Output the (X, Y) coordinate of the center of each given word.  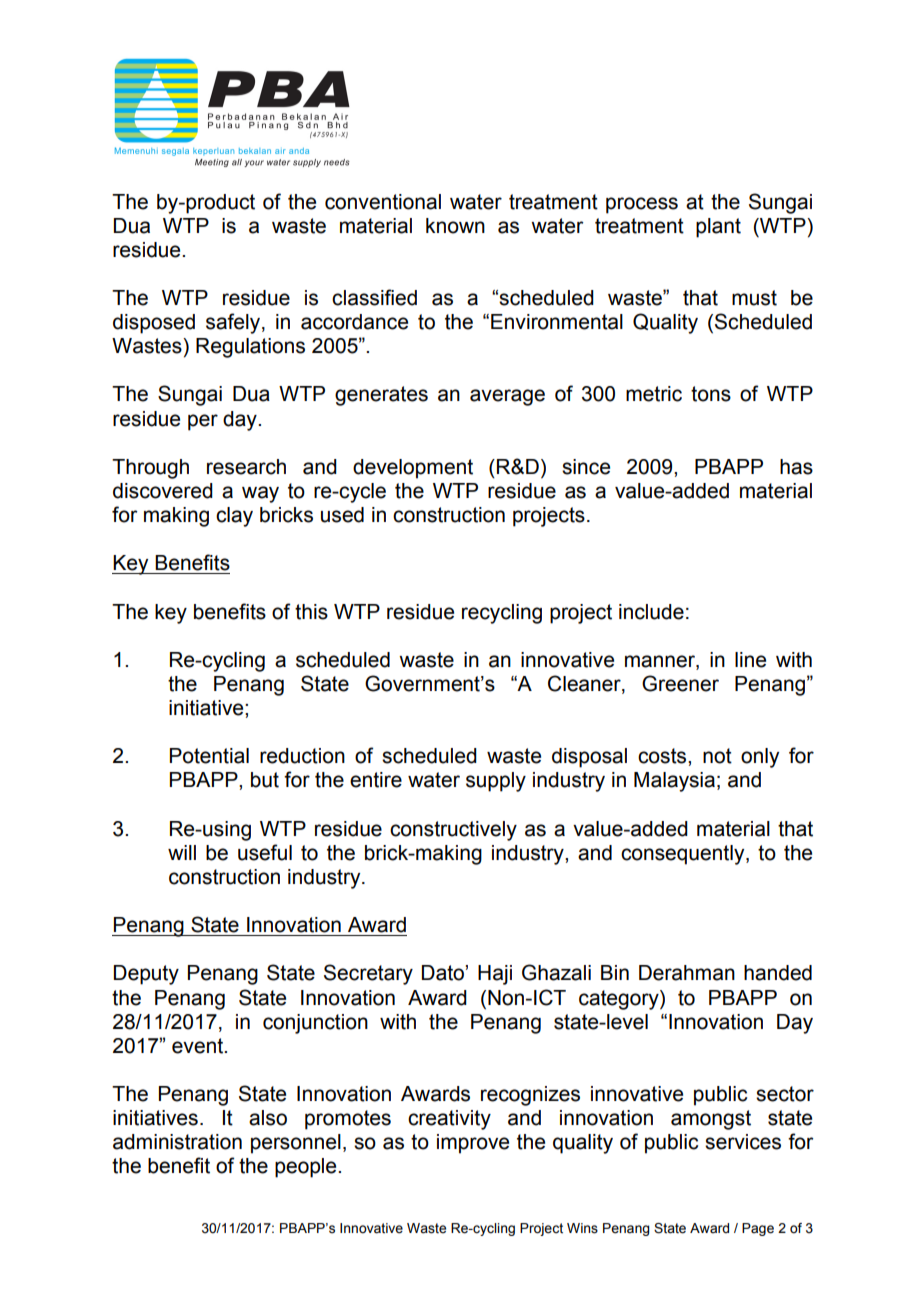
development (413, 469)
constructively (453, 831)
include (651, 612)
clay (234, 517)
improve (473, 1144)
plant (718, 228)
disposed (154, 324)
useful (265, 852)
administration (177, 1142)
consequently (684, 855)
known (455, 226)
